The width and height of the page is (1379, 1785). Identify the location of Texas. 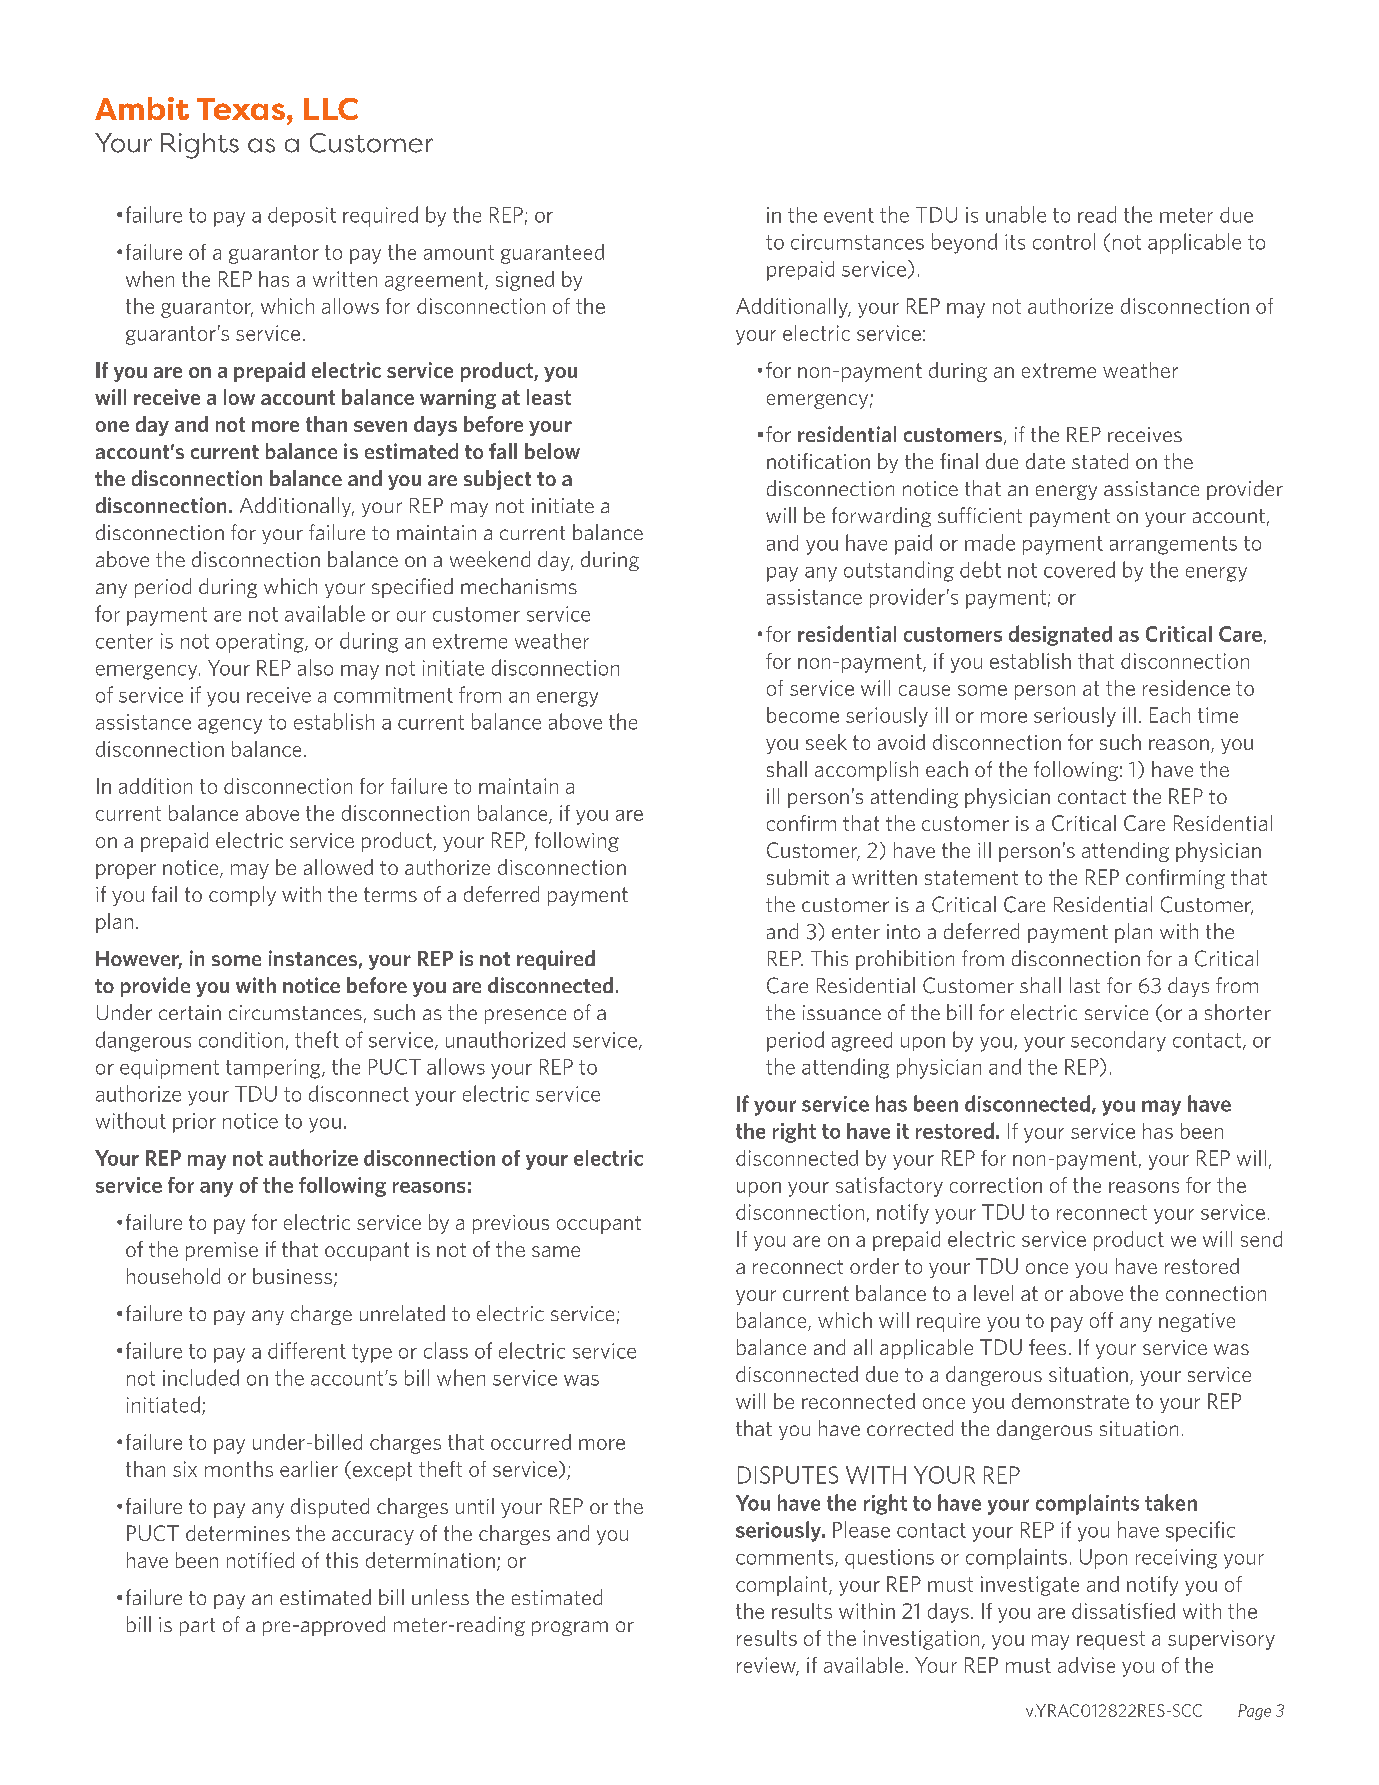
(241, 109).
